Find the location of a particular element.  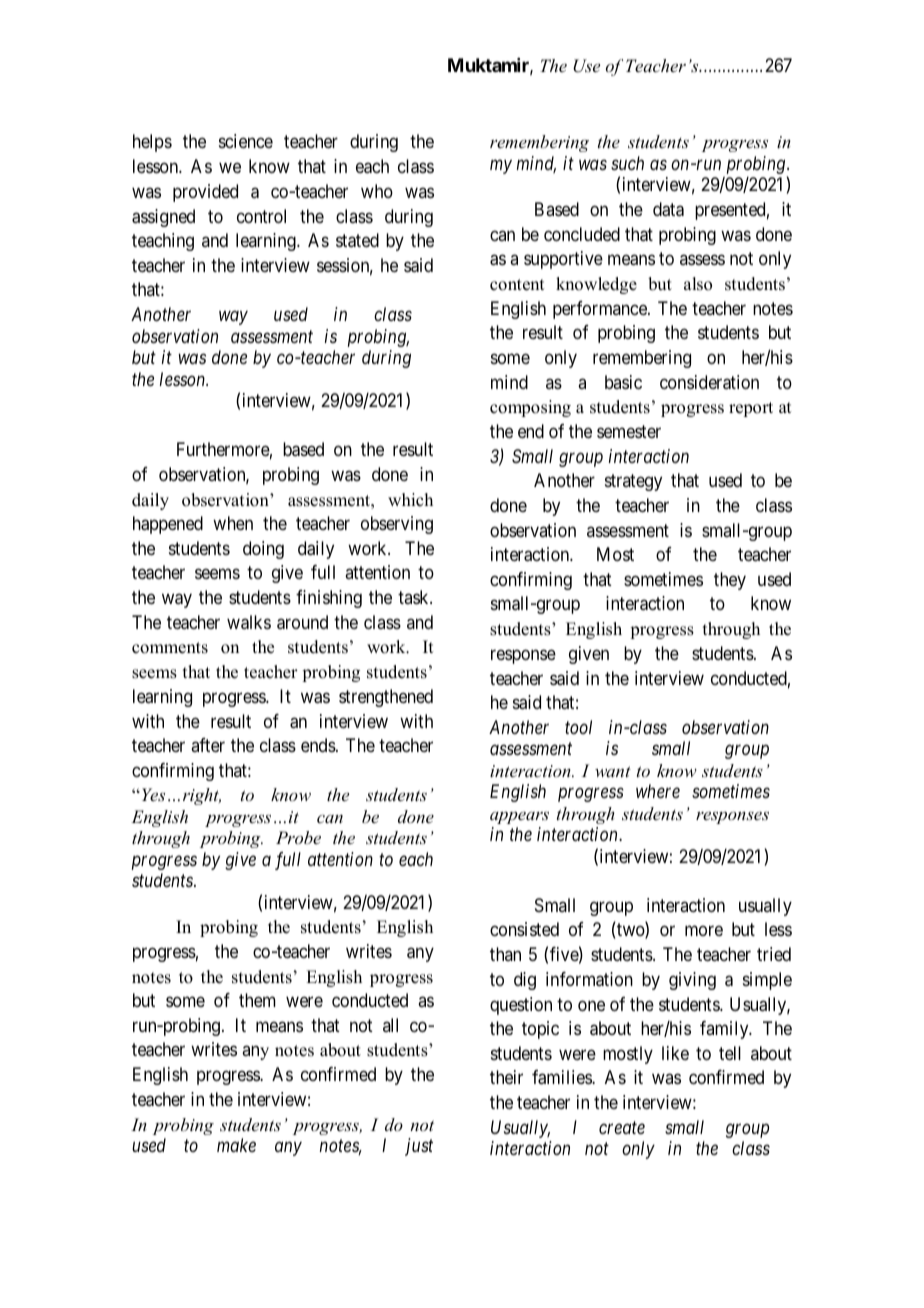

task is located at coordinates (414, 597).
